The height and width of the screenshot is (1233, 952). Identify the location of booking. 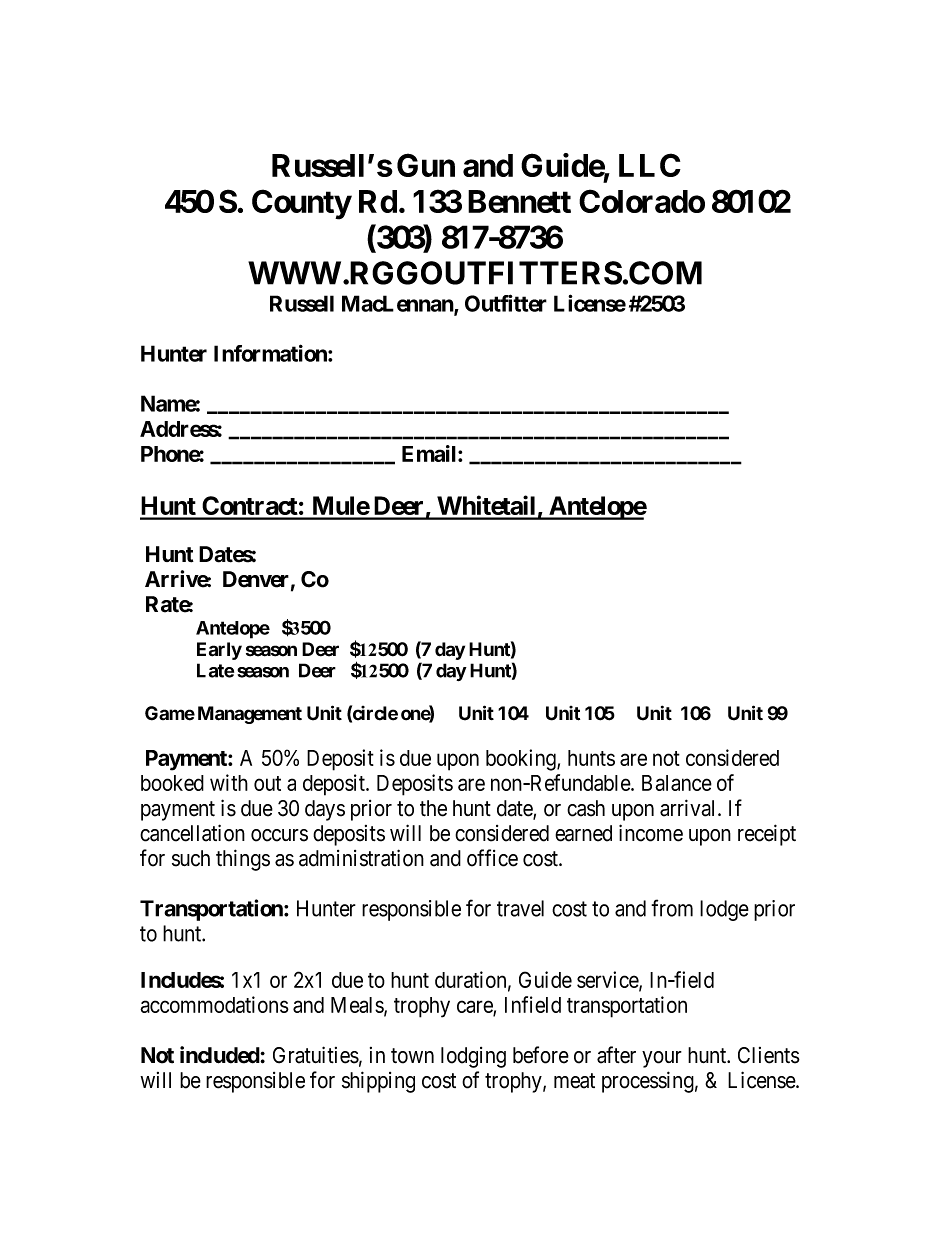
(522, 760).
